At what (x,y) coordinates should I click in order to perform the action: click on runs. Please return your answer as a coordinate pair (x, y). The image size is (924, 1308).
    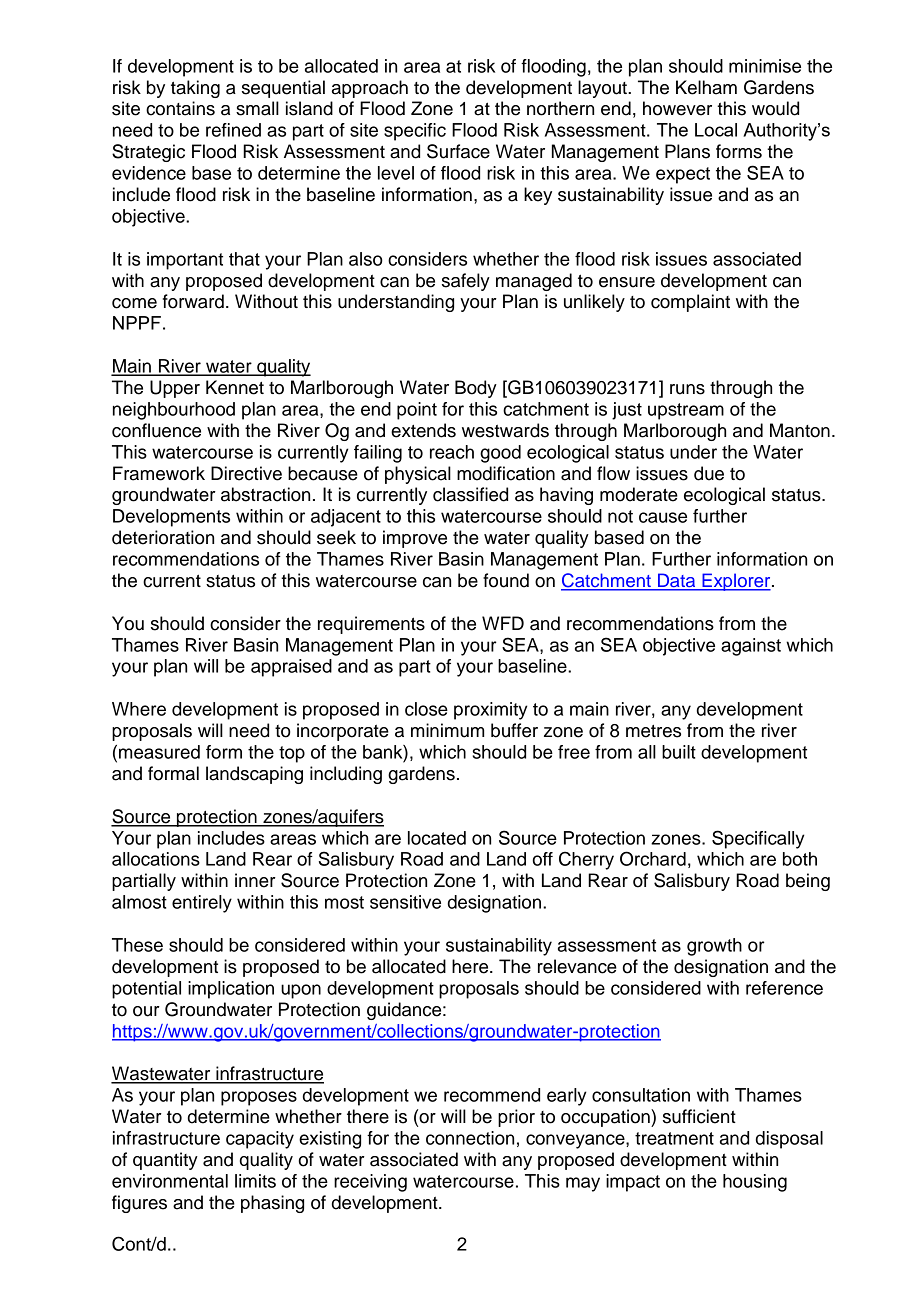
    Looking at the image, I should click on (687, 389).
